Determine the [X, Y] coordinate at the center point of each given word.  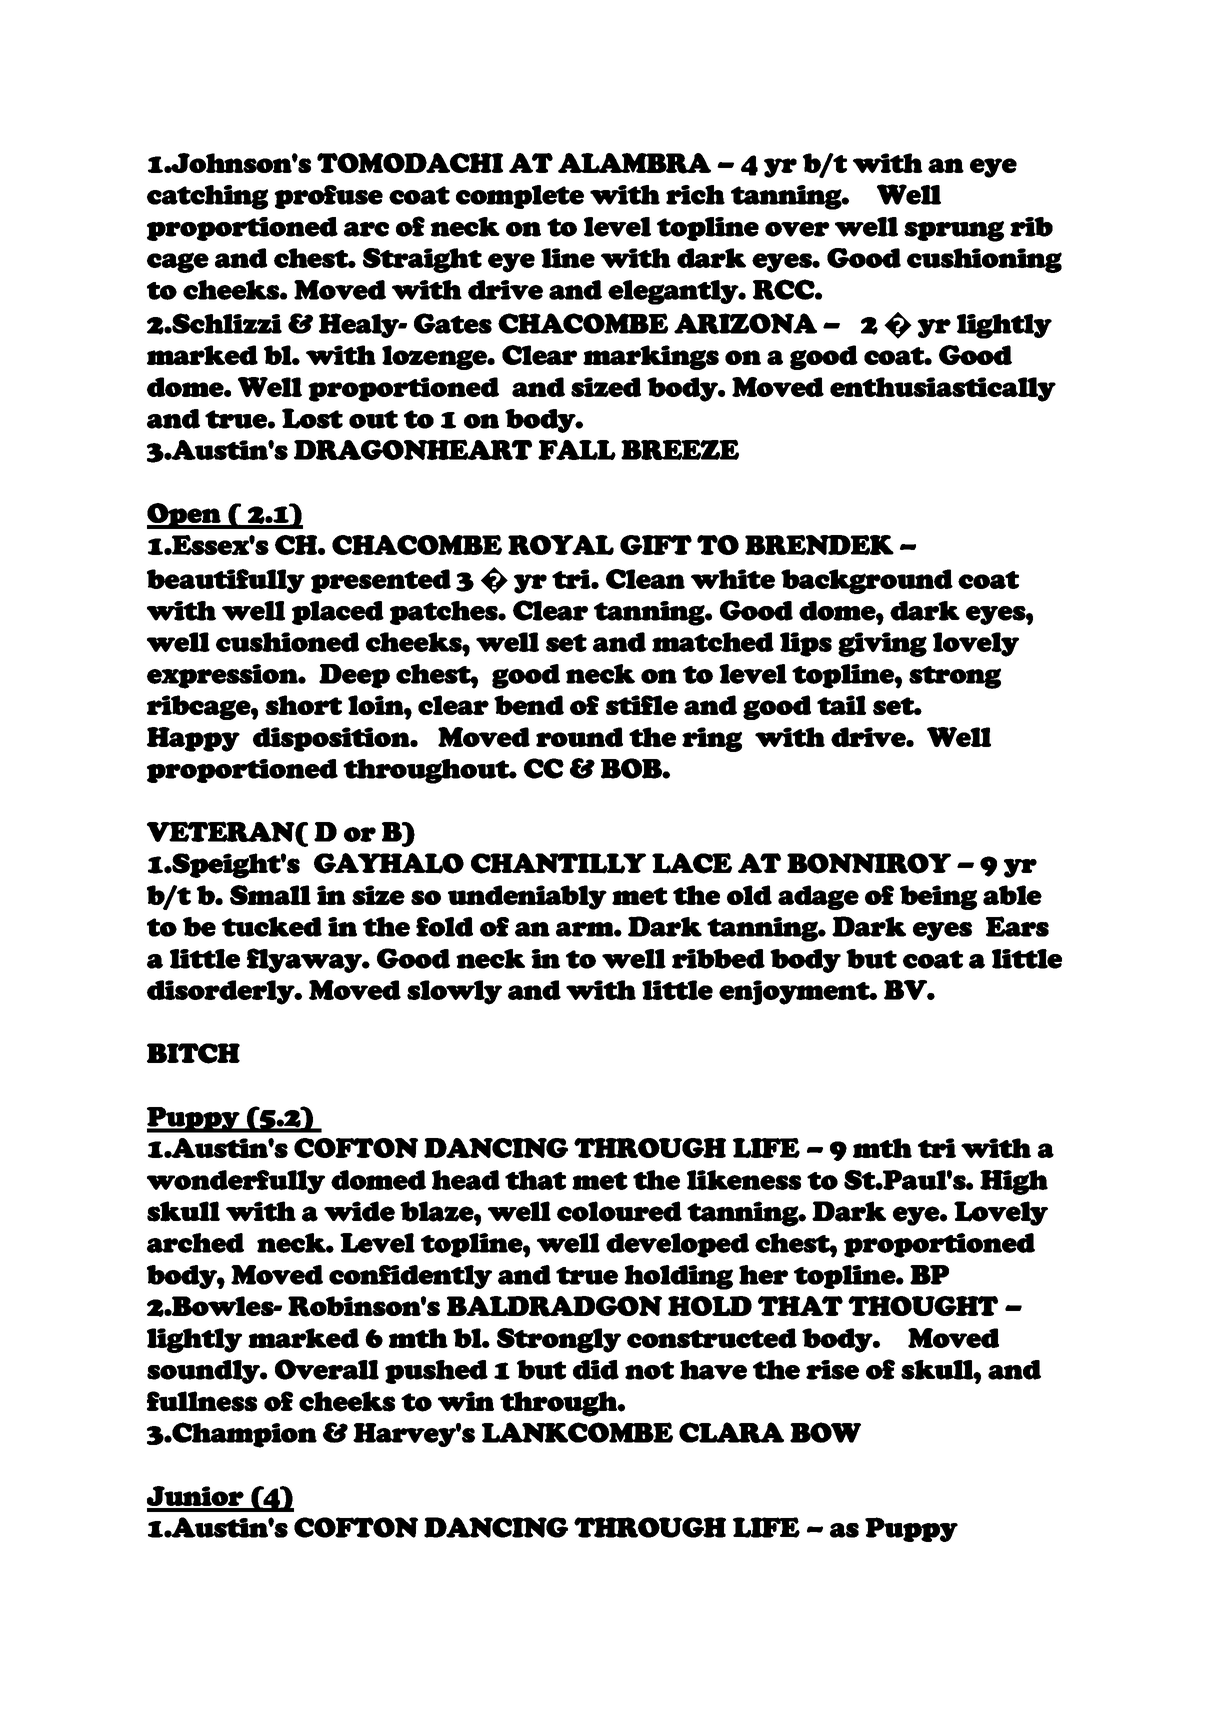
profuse [328, 197]
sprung [954, 231]
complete [520, 197]
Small [270, 895]
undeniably [527, 897]
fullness [202, 1401]
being [938, 897]
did [596, 1370]
